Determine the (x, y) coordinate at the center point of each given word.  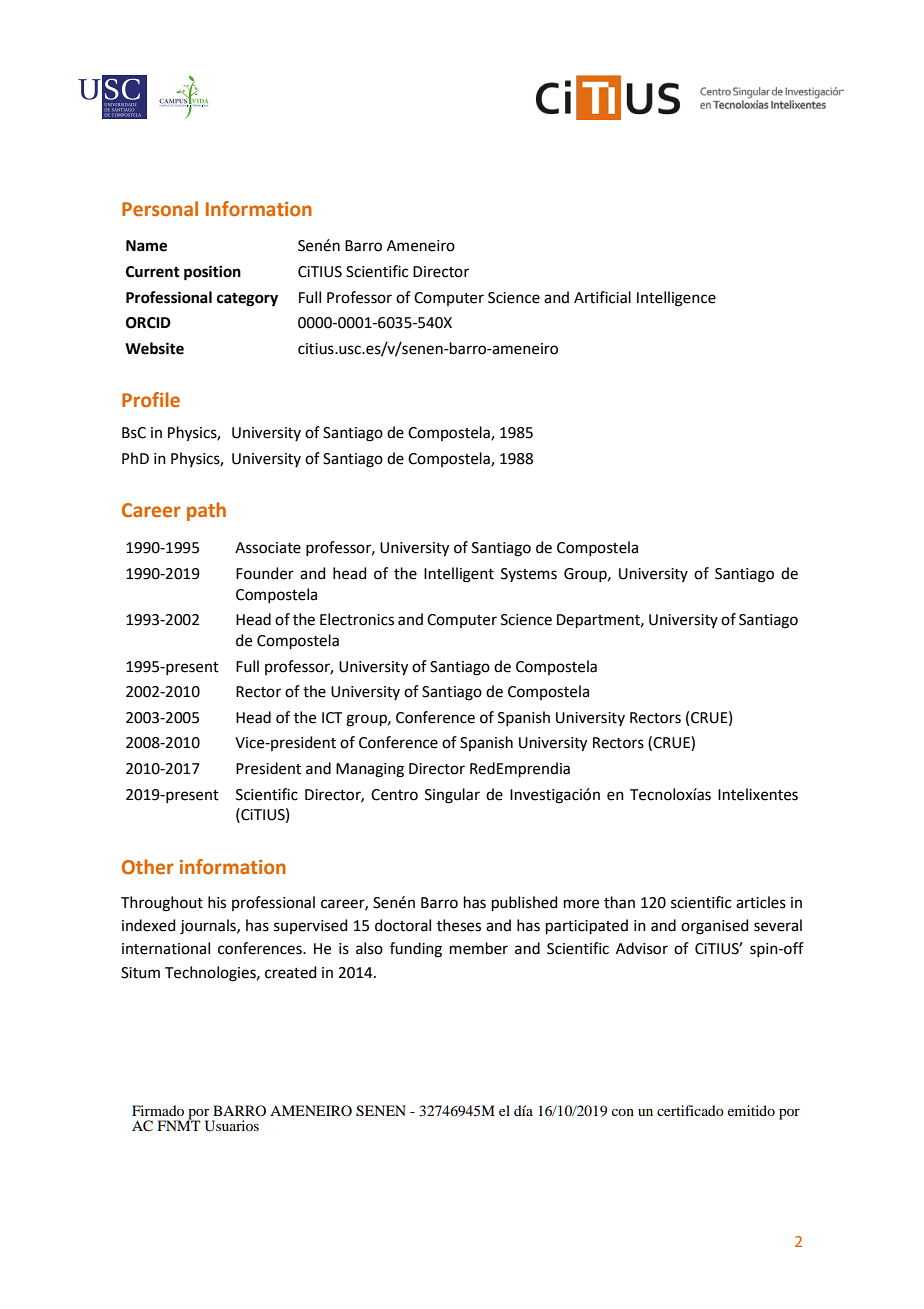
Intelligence (676, 299)
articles (761, 902)
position (212, 273)
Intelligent (459, 575)
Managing (370, 770)
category (247, 300)
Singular (452, 796)
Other (148, 867)
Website (154, 348)
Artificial (602, 297)
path (206, 511)
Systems (529, 575)
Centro (394, 795)
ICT (332, 718)
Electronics (357, 619)
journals (209, 927)
